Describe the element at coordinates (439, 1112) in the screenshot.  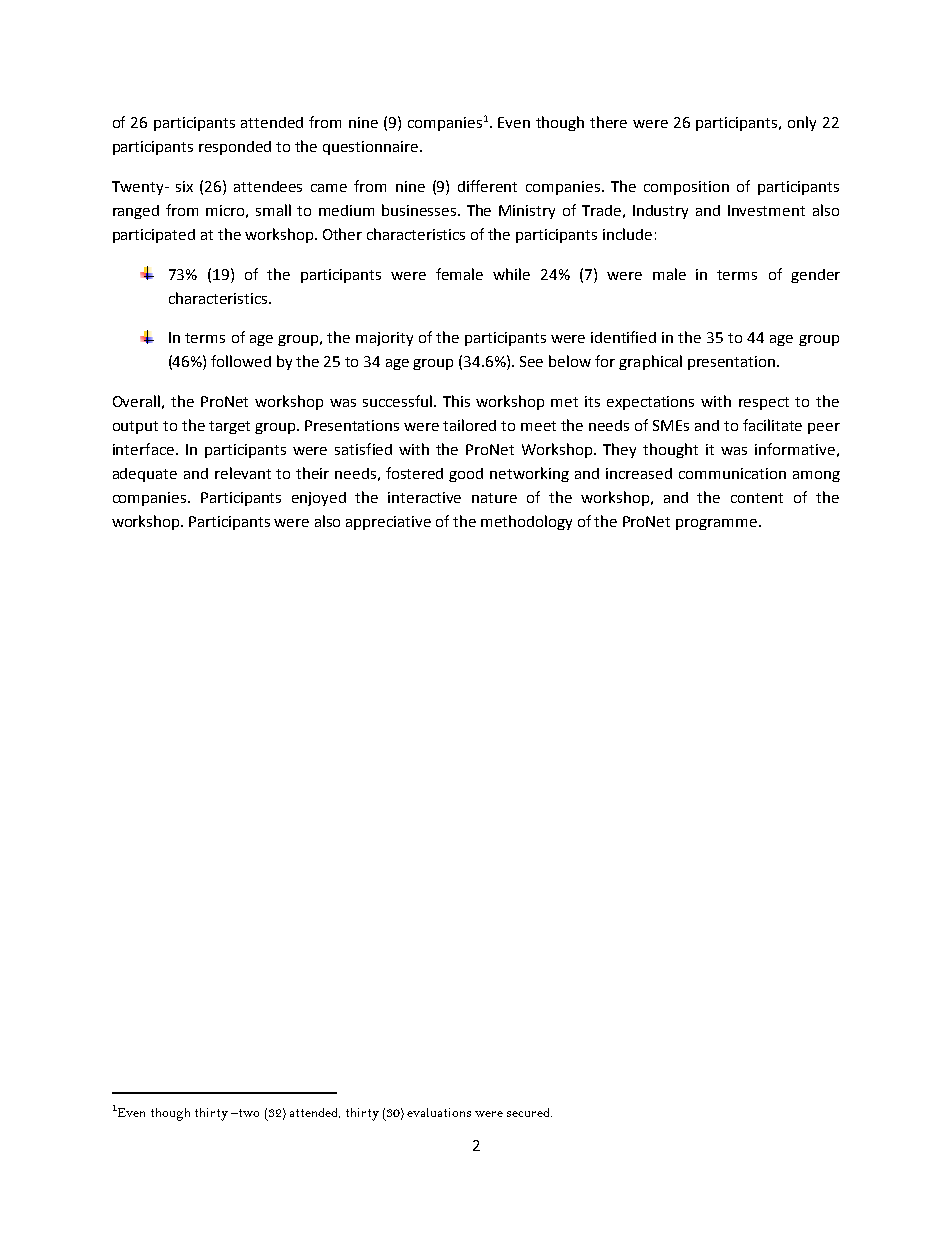
I see `evaluations` at that location.
